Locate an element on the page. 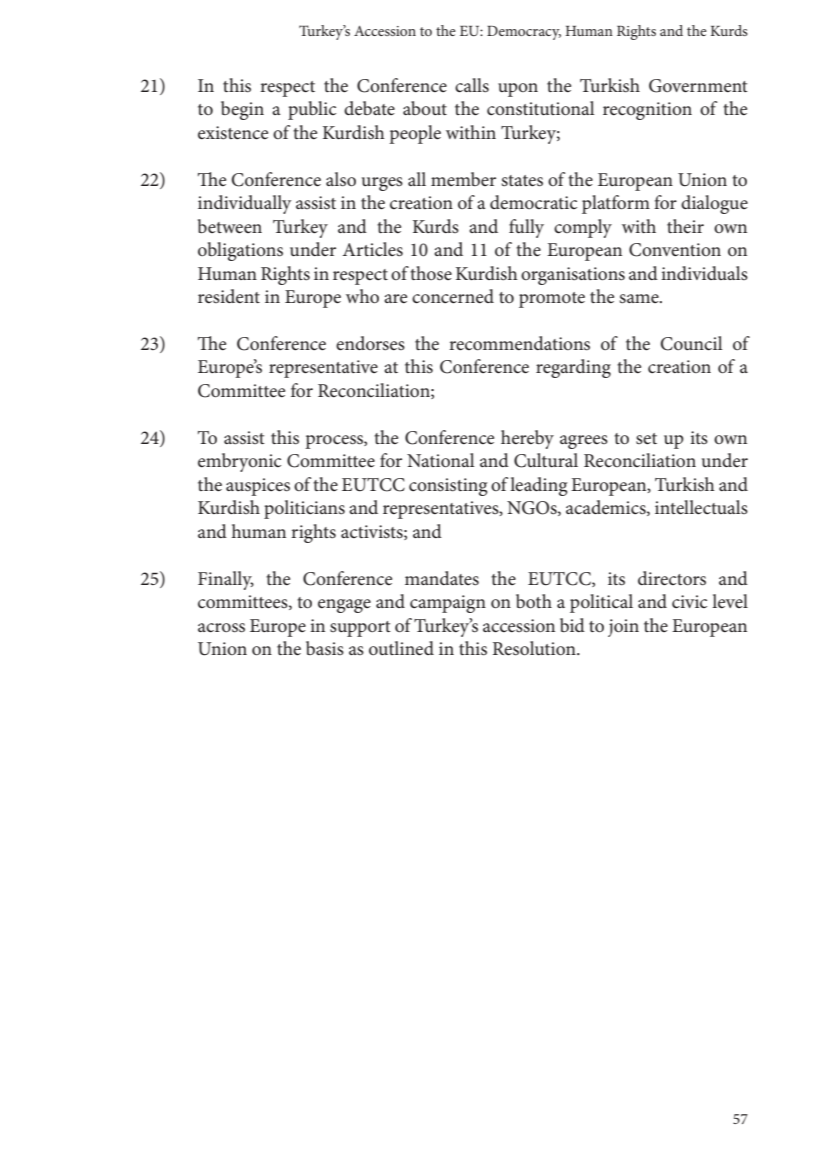 The height and width of the image is (1164, 820). intellectuals is located at coordinates (701, 507).
